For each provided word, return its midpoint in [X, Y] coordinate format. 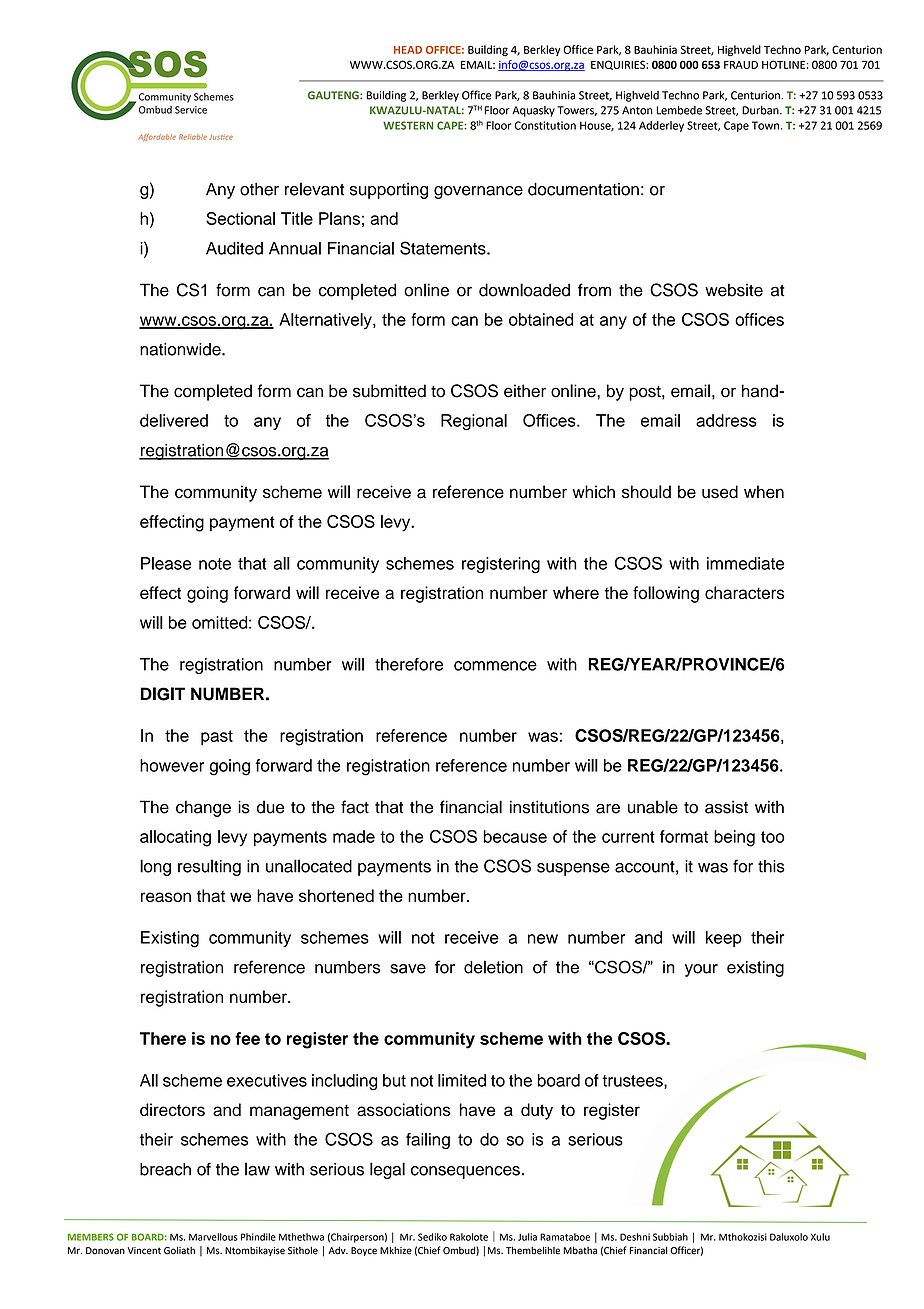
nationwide [181, 349]
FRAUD [741, 65]
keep [724, 939]
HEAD [408, 50]
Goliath [179, 1250]
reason [166, 897]
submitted [389, 391]
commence [495, 666]
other [259, 189]
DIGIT [163, 694]
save [408, 969]
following [666, 594]
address [726, 420]
